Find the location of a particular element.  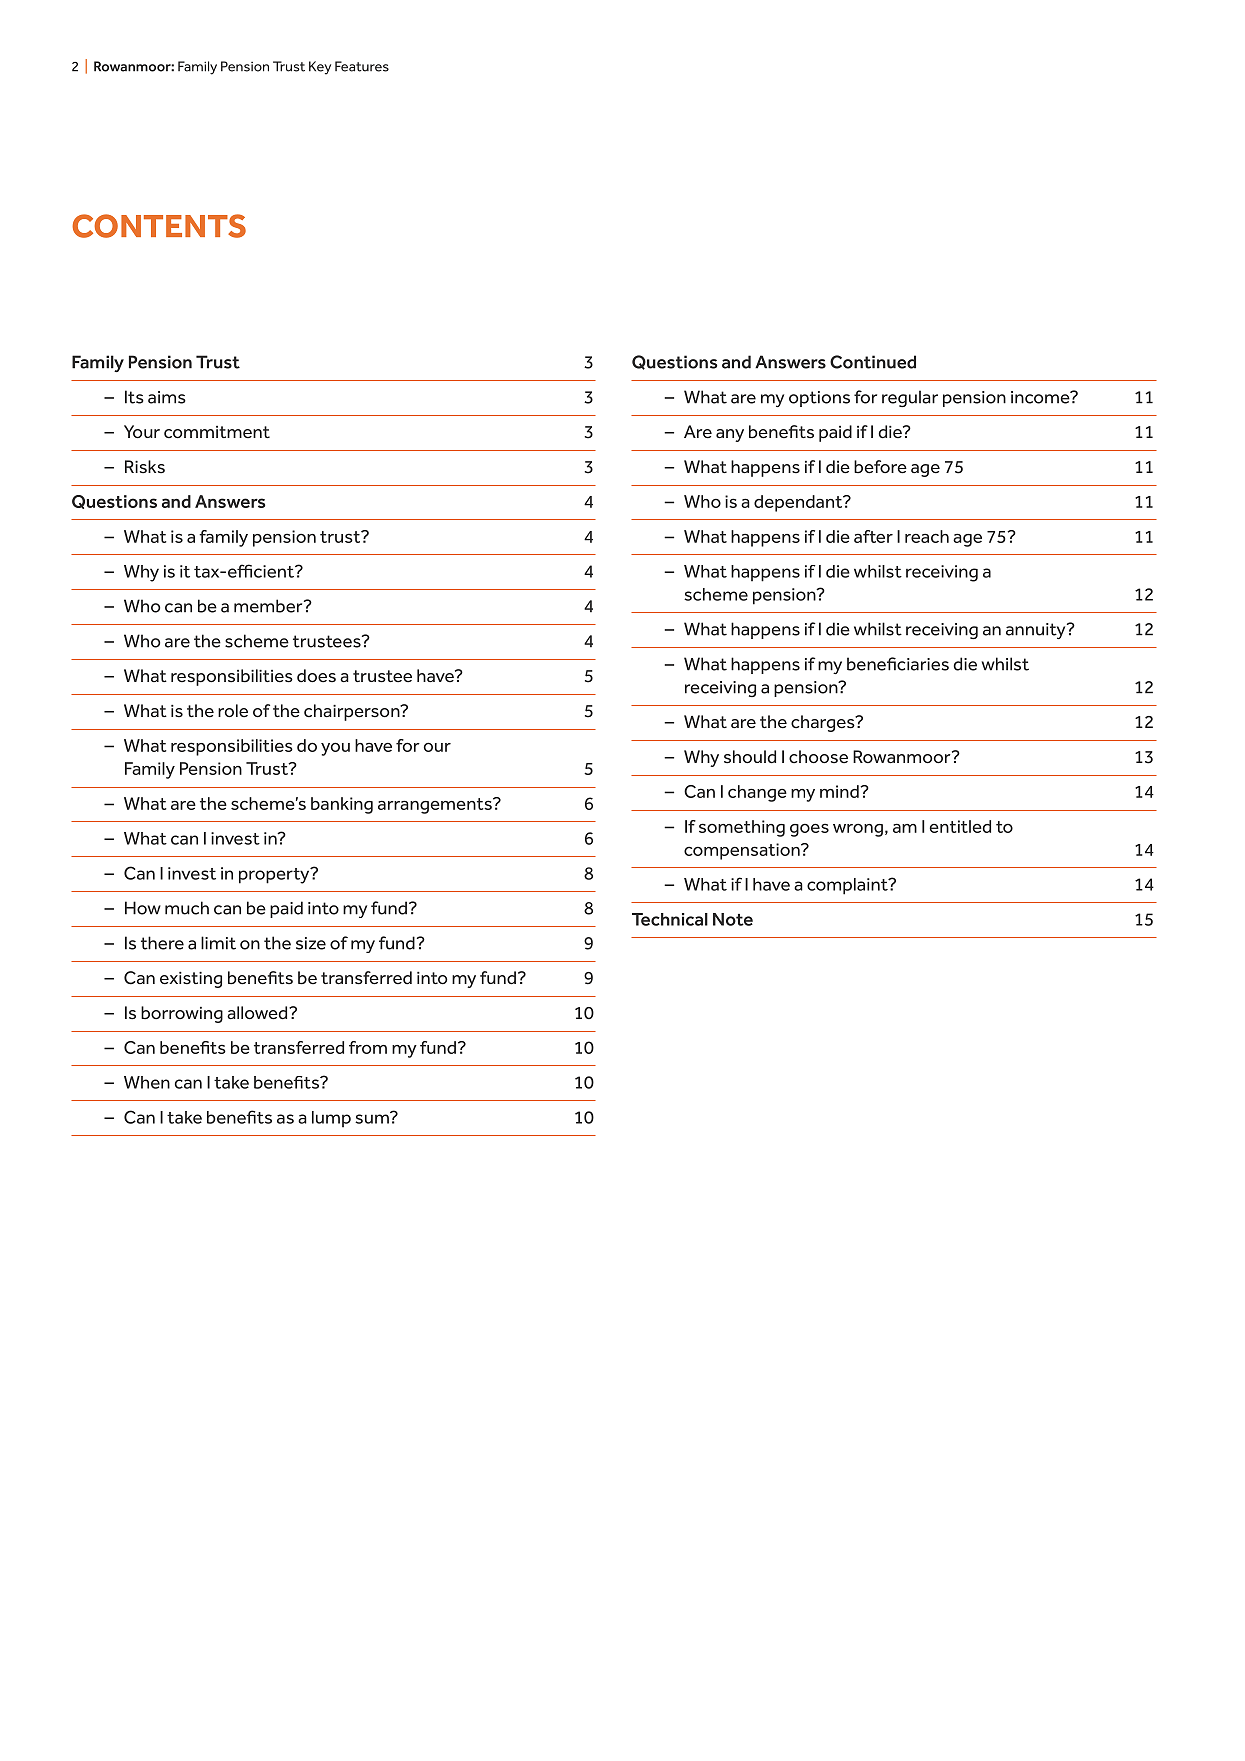

role is located at coordinates (233, 711).
